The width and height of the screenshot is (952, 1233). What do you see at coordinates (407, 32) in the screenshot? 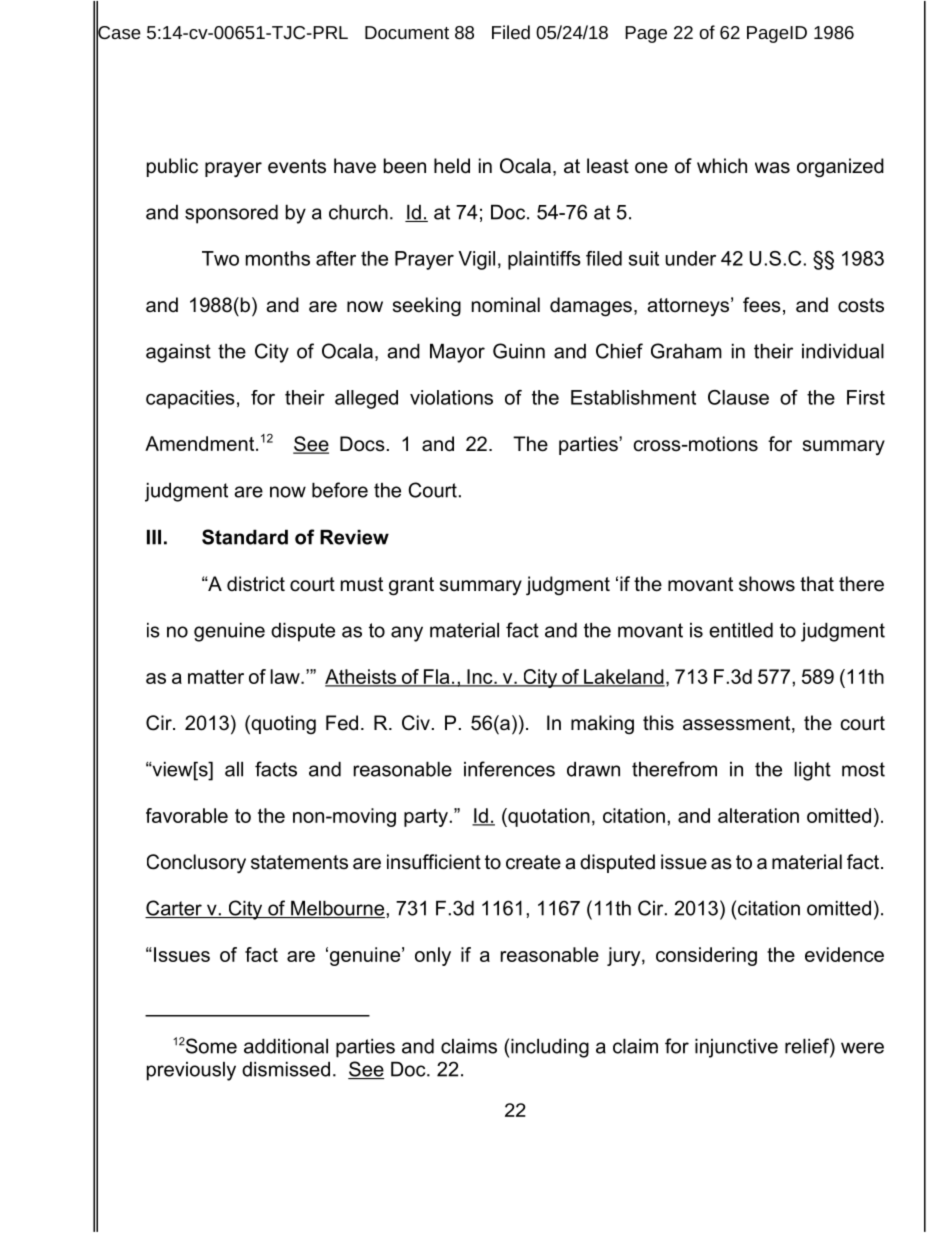
I see `Document` at bounding box center [407, 32].
